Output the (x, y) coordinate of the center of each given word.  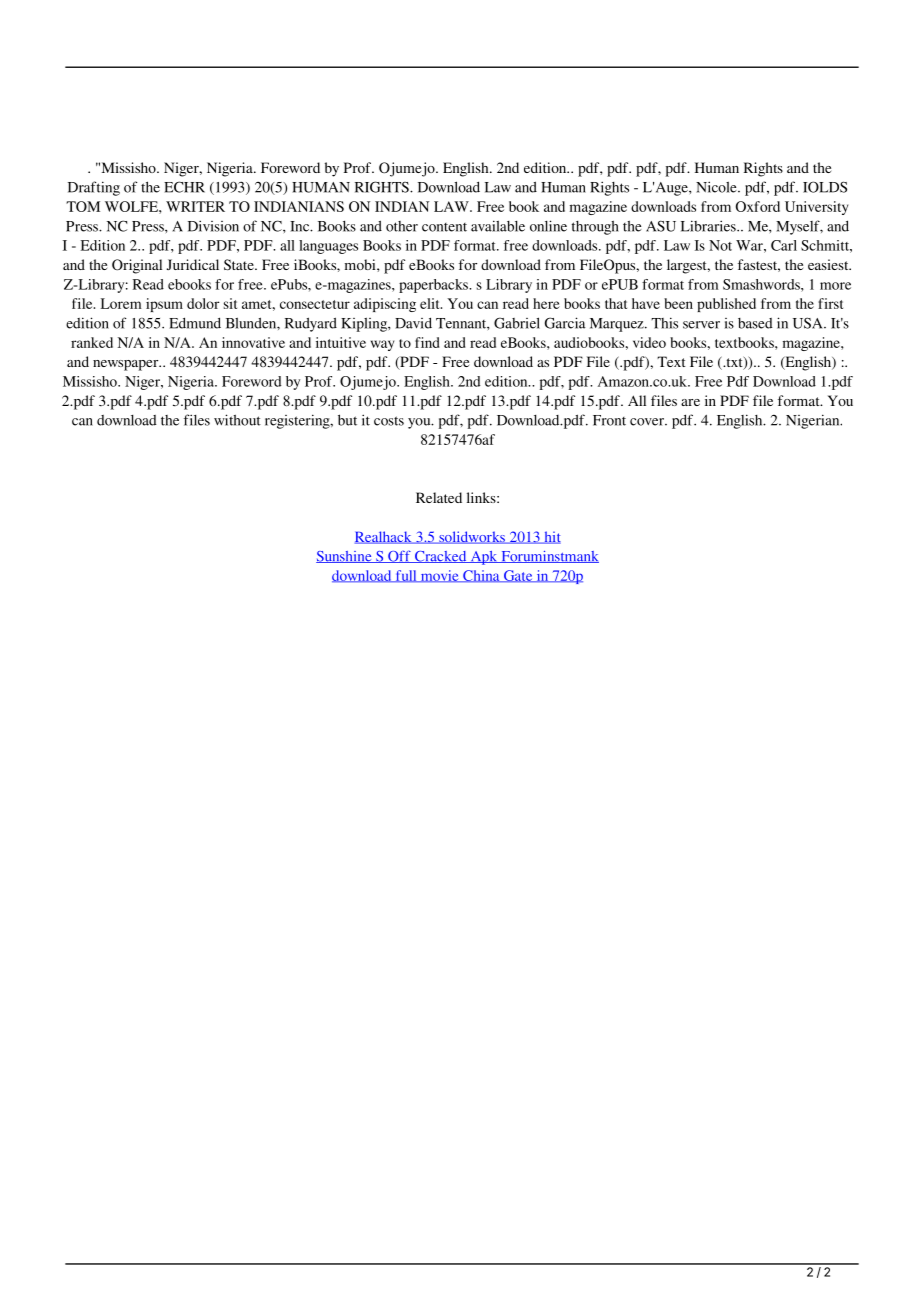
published (726, 305)
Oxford (758, 206)
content (444, 227)
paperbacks (434, 286)
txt (734, 363)
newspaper (127, 365)
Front (609, 420)
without (237, 420)
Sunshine (345, 557)
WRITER (195, 206)
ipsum (164, 305)
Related (439, 497)
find (427, 342)
